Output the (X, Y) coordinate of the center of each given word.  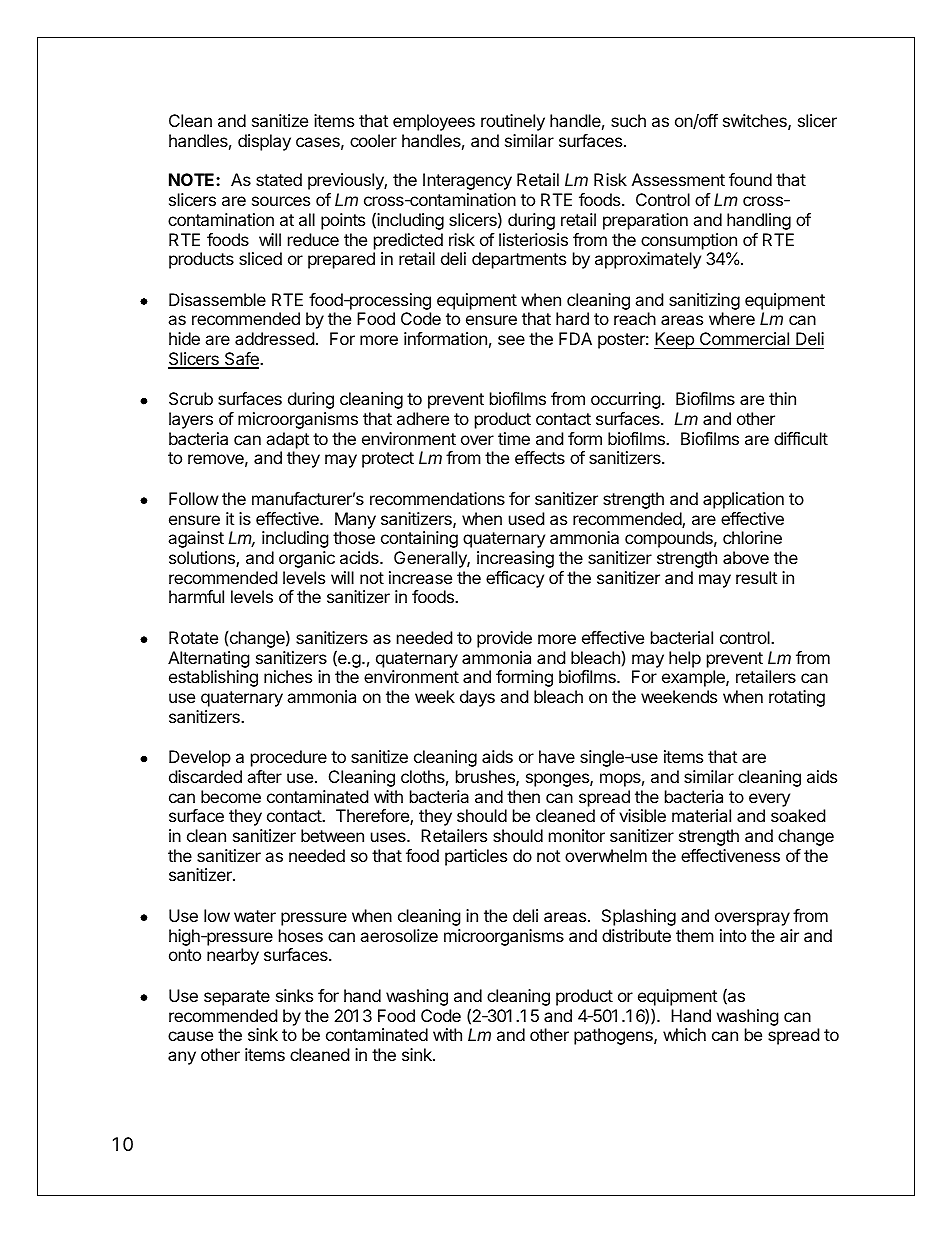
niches (288, 676)
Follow (194, 498)
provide (504, 639)
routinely (513, 122)
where (732, 318)
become (231, 796)
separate (237, 998)
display (264, 142)
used (526, 518)
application (743, 500)
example (694, 678)
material (701, 815)
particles (476, 857)
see (511, 340)
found (750, 179)
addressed (274, 338)
